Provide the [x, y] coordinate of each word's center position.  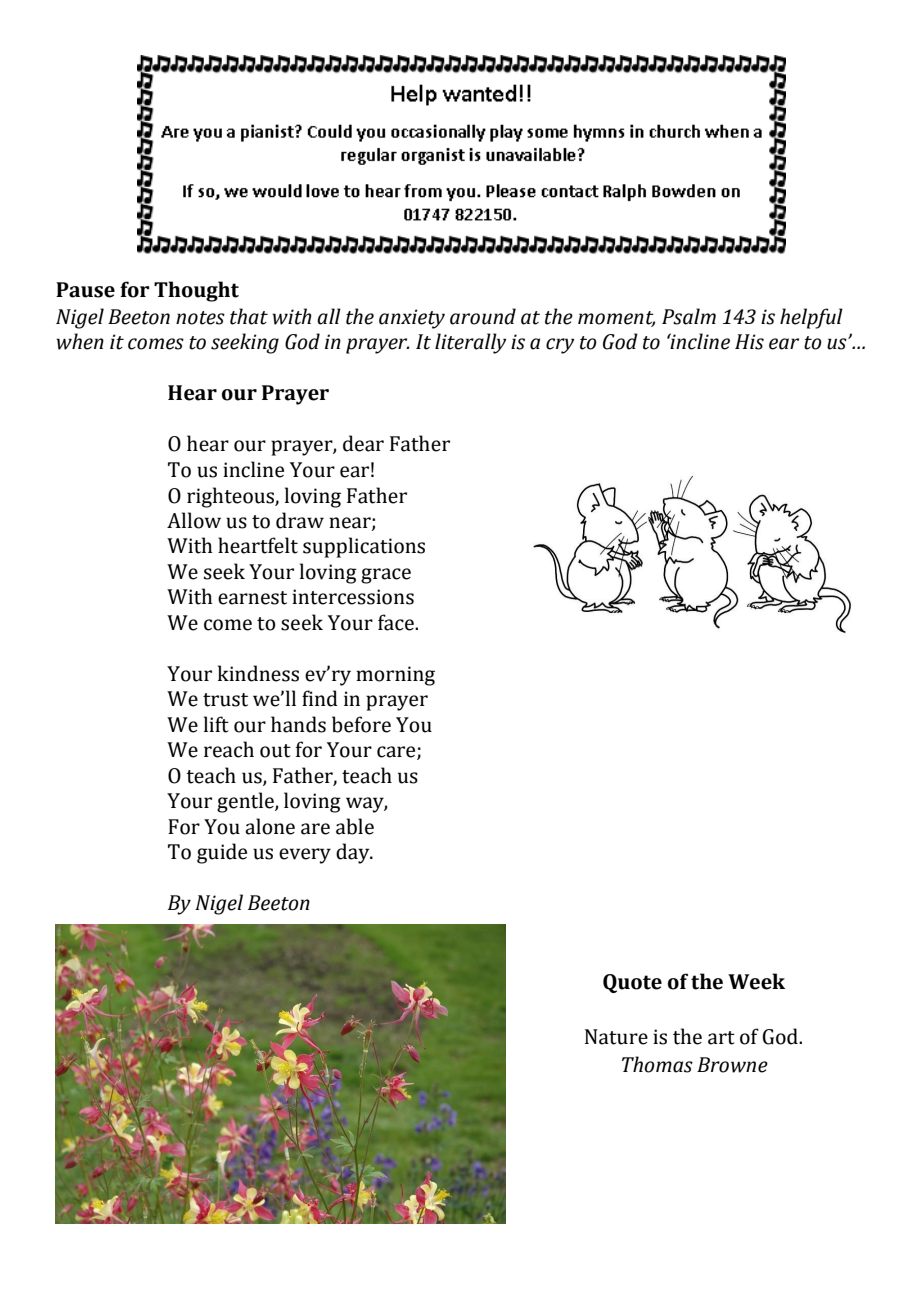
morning [395, 676]
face [397, 622]
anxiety [412, 319]
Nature [616, 1037]
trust [225, 700]
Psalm [689, 316]
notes [200, 318]
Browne [732, 1065]
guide [222, 853]
